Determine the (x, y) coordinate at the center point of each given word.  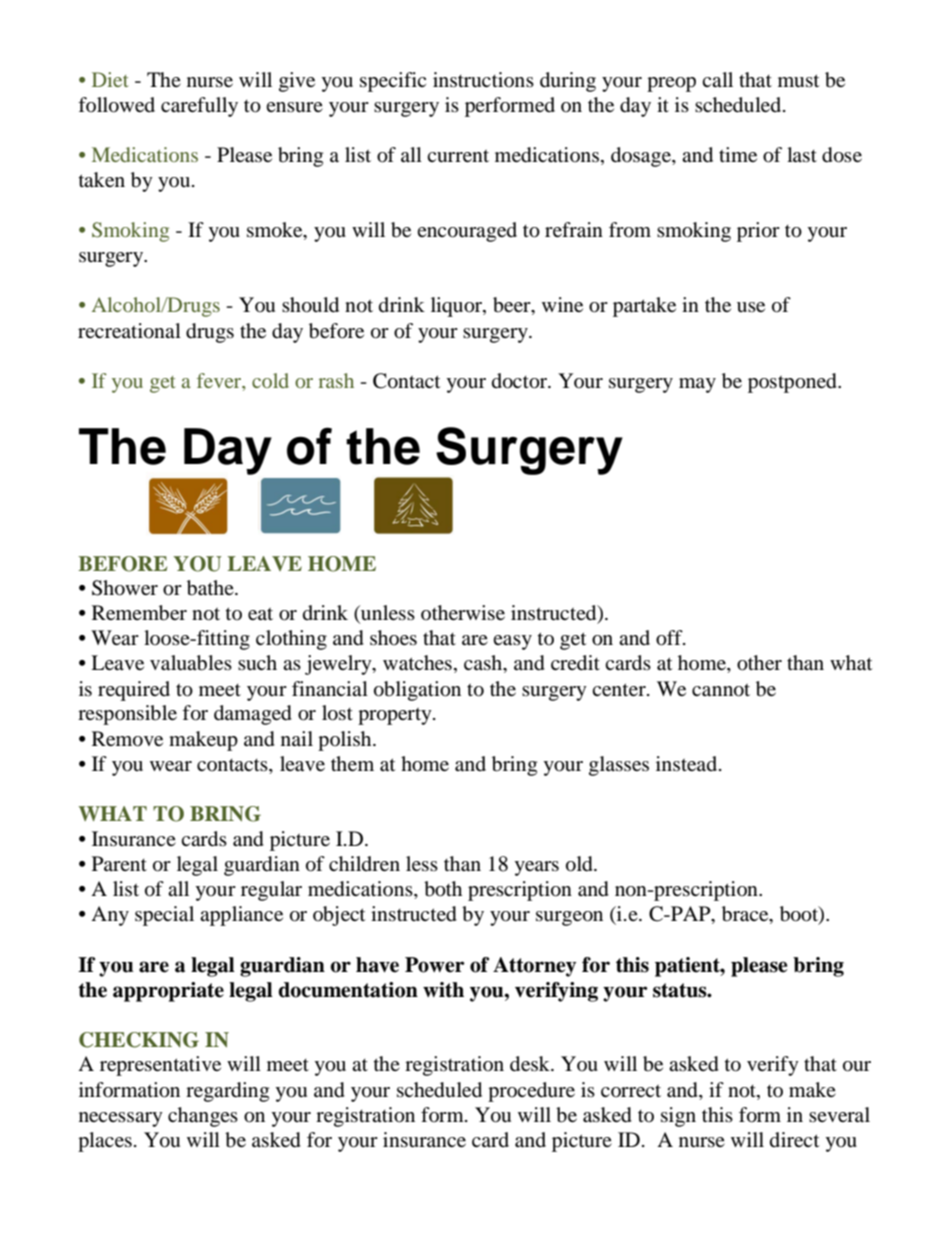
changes (203, 1117)
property (396, 716)
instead (688, 763)
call (717, 79)
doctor (520, 381)
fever (220, 380)
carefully (199, 107)
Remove (127, 739)
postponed (793, 383)
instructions (483, 79)
